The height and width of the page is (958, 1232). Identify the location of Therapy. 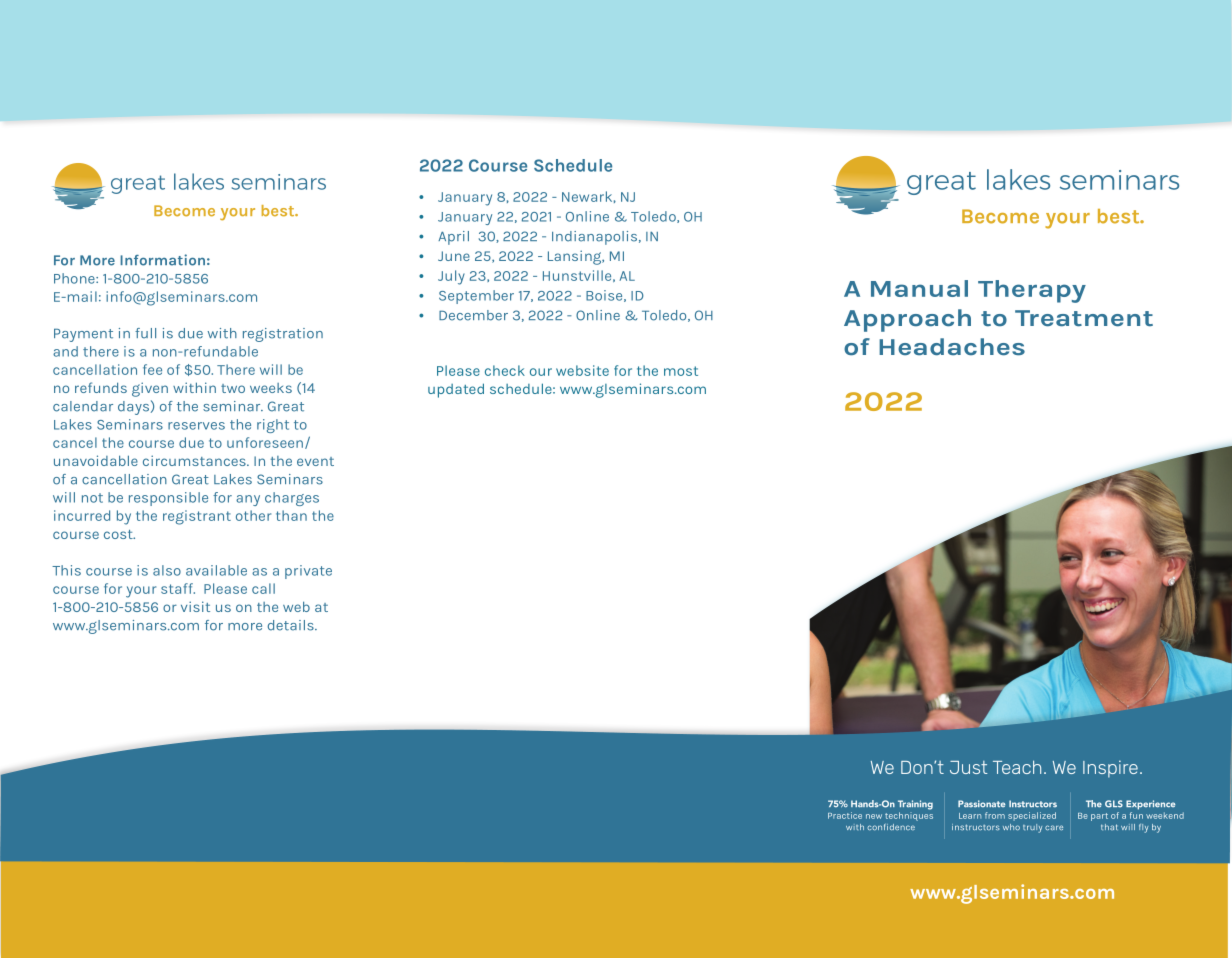
(1032, 291).
